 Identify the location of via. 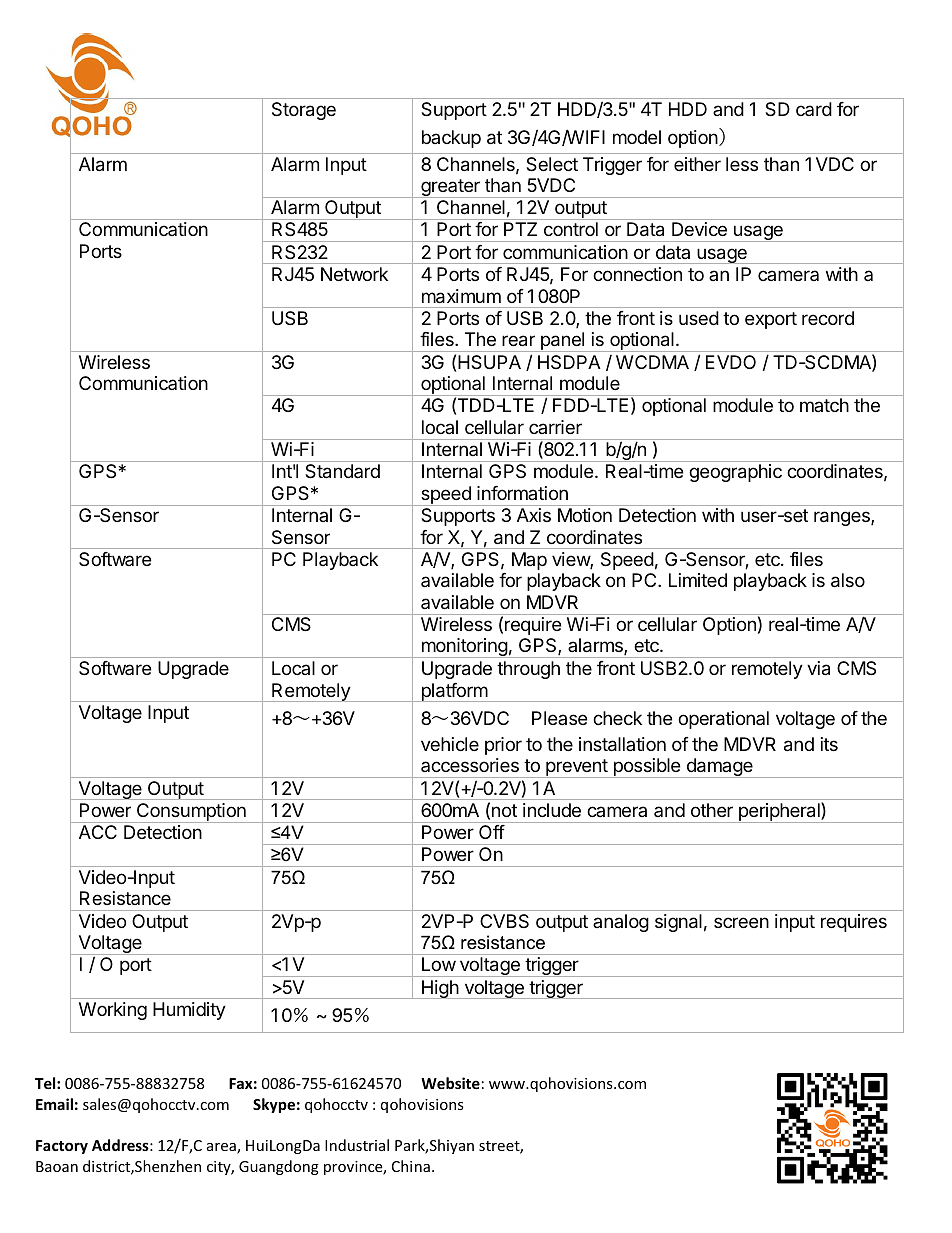
(818, 668).
